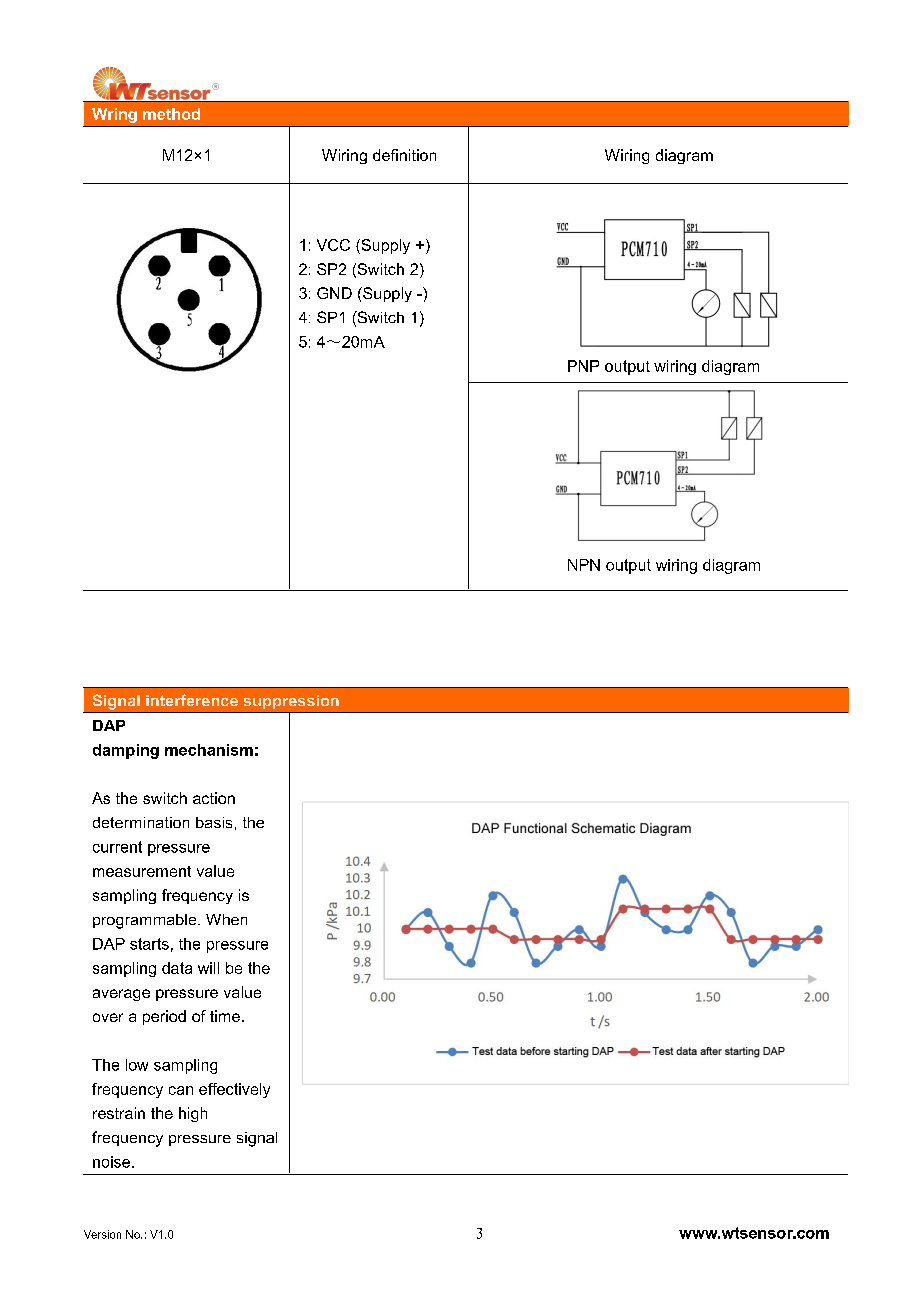 The height and width of the image is (1308, 924). What do you see at coordinates (225, 1016) in the image?
I see `time` at bounding box center [225, 1016].
